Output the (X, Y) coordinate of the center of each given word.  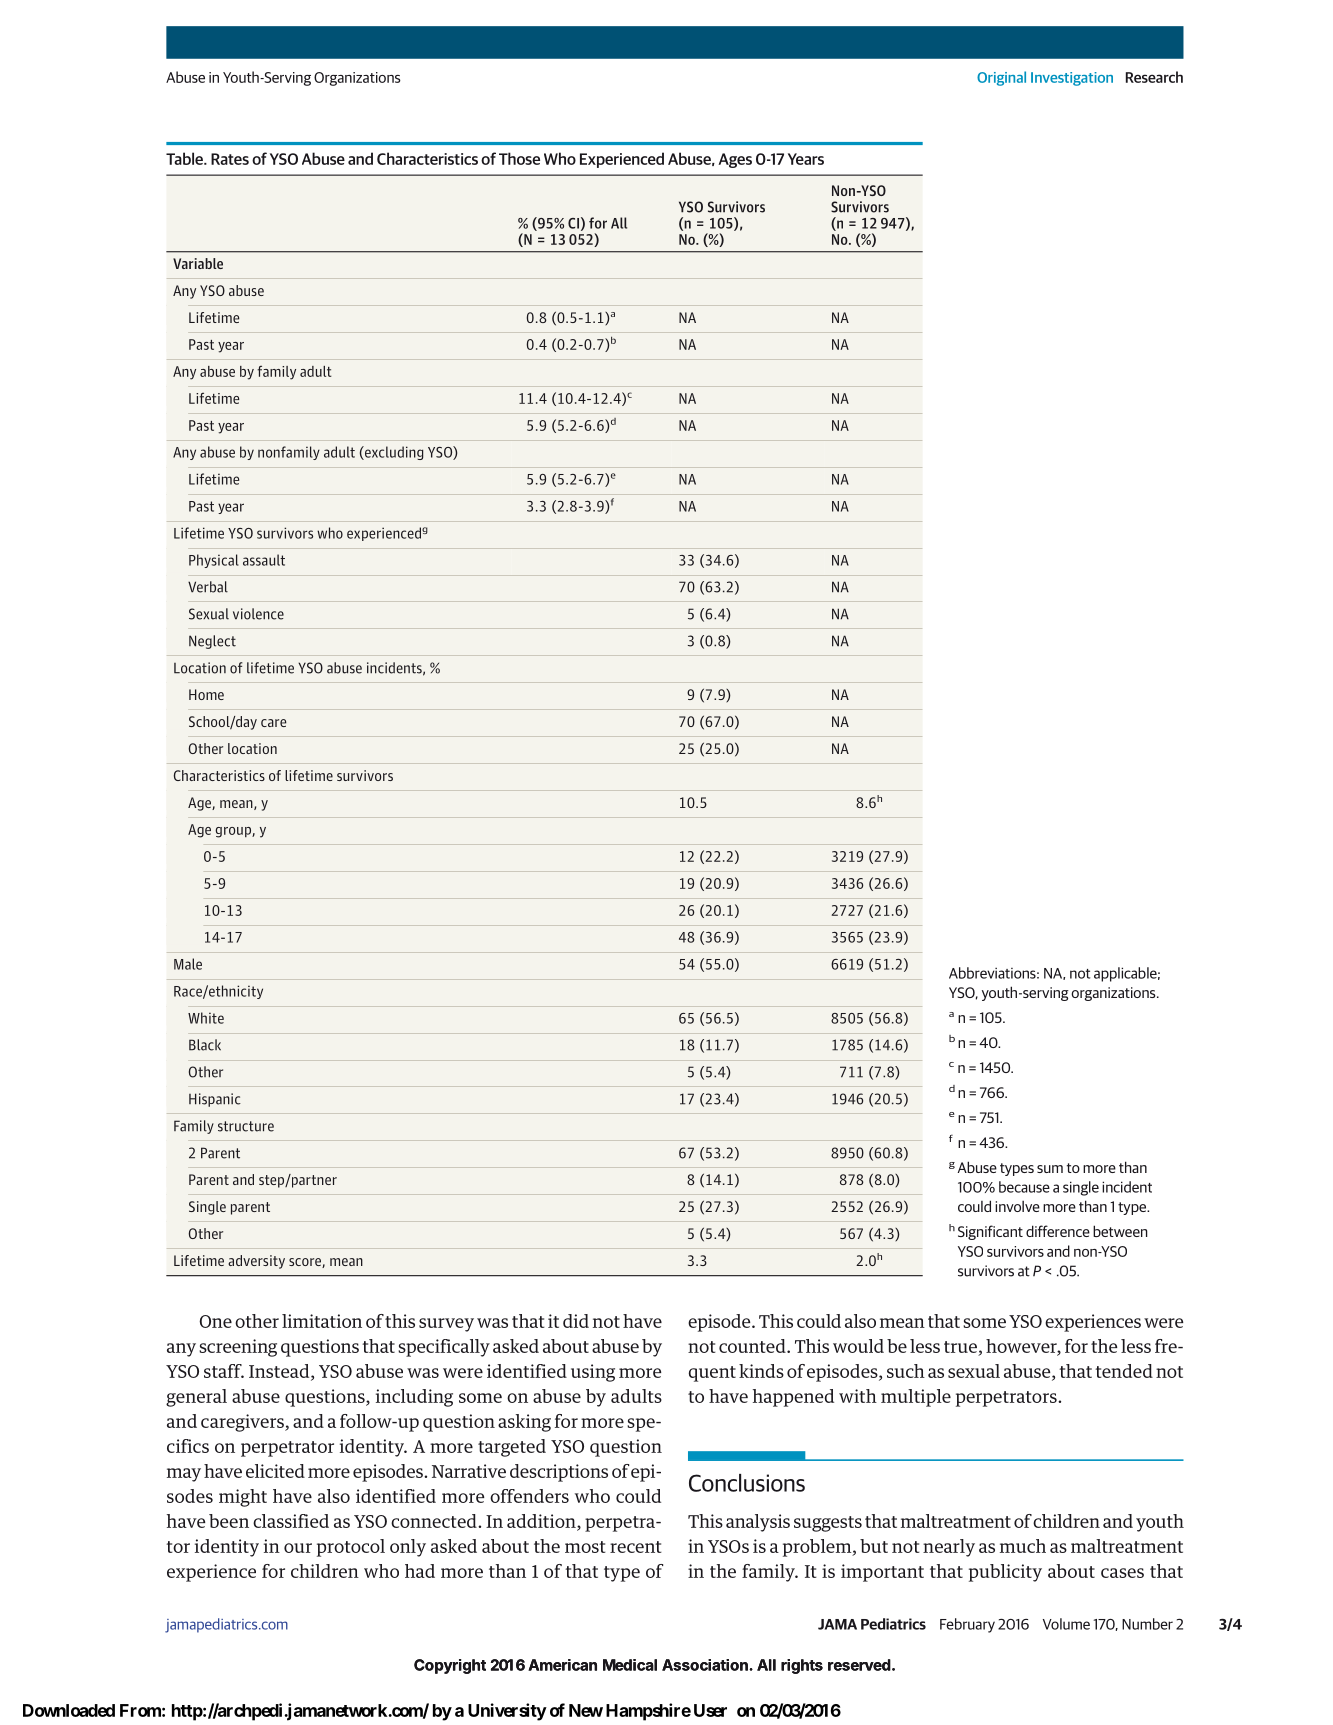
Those (519, 158)
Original (1001, 78)
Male (188, 964)
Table (185, 158)
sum (1050, 1169)
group (234, 832)
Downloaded (69, 1710)
